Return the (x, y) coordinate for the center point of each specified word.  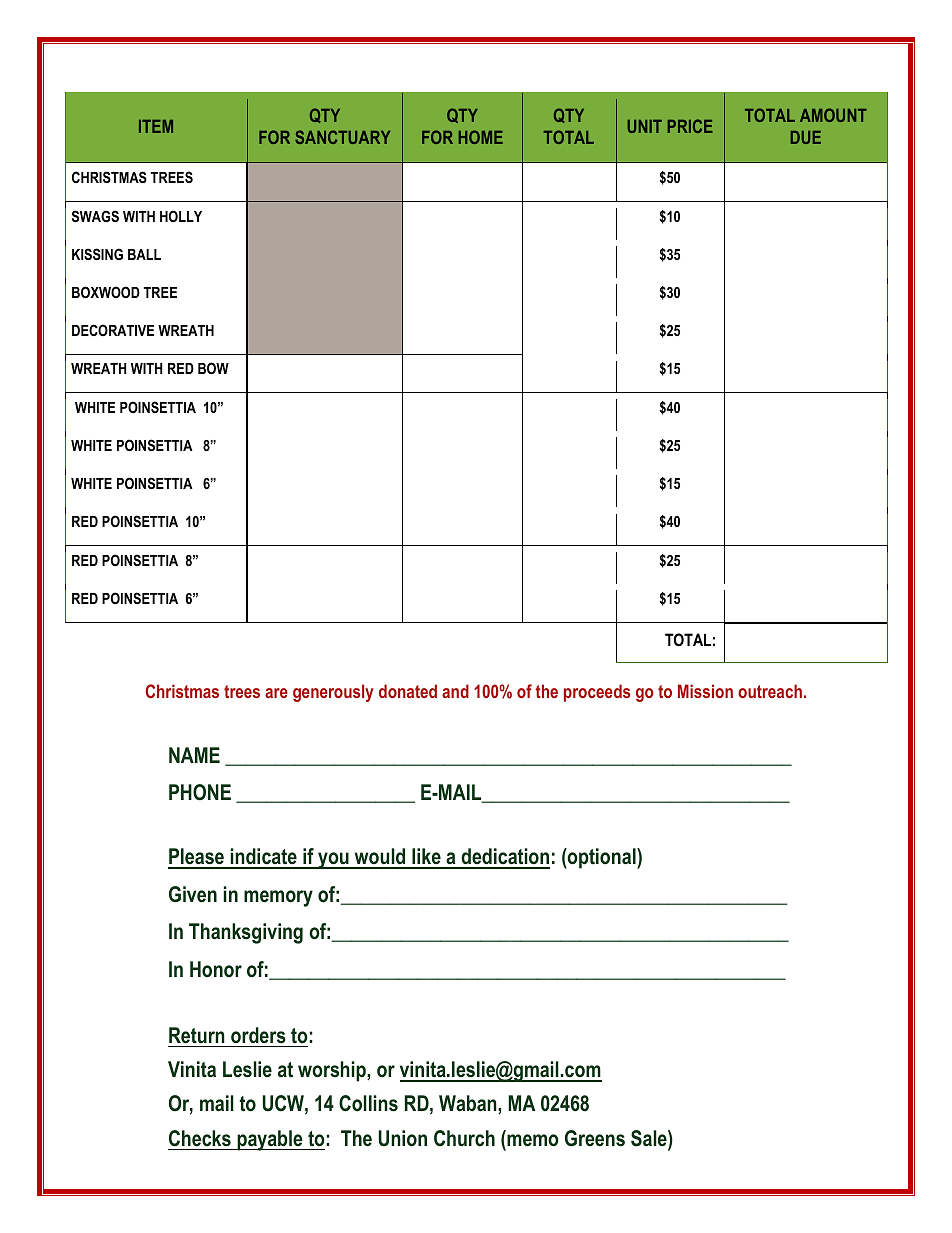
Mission (705, 691)
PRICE (690, 126)
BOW (213, 368)
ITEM (156, 126)
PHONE (200, 792)
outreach (770, 691)
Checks (200, 1138)
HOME (481, 137)
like (426, 858)
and (455, 691)
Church (464, 1138)
